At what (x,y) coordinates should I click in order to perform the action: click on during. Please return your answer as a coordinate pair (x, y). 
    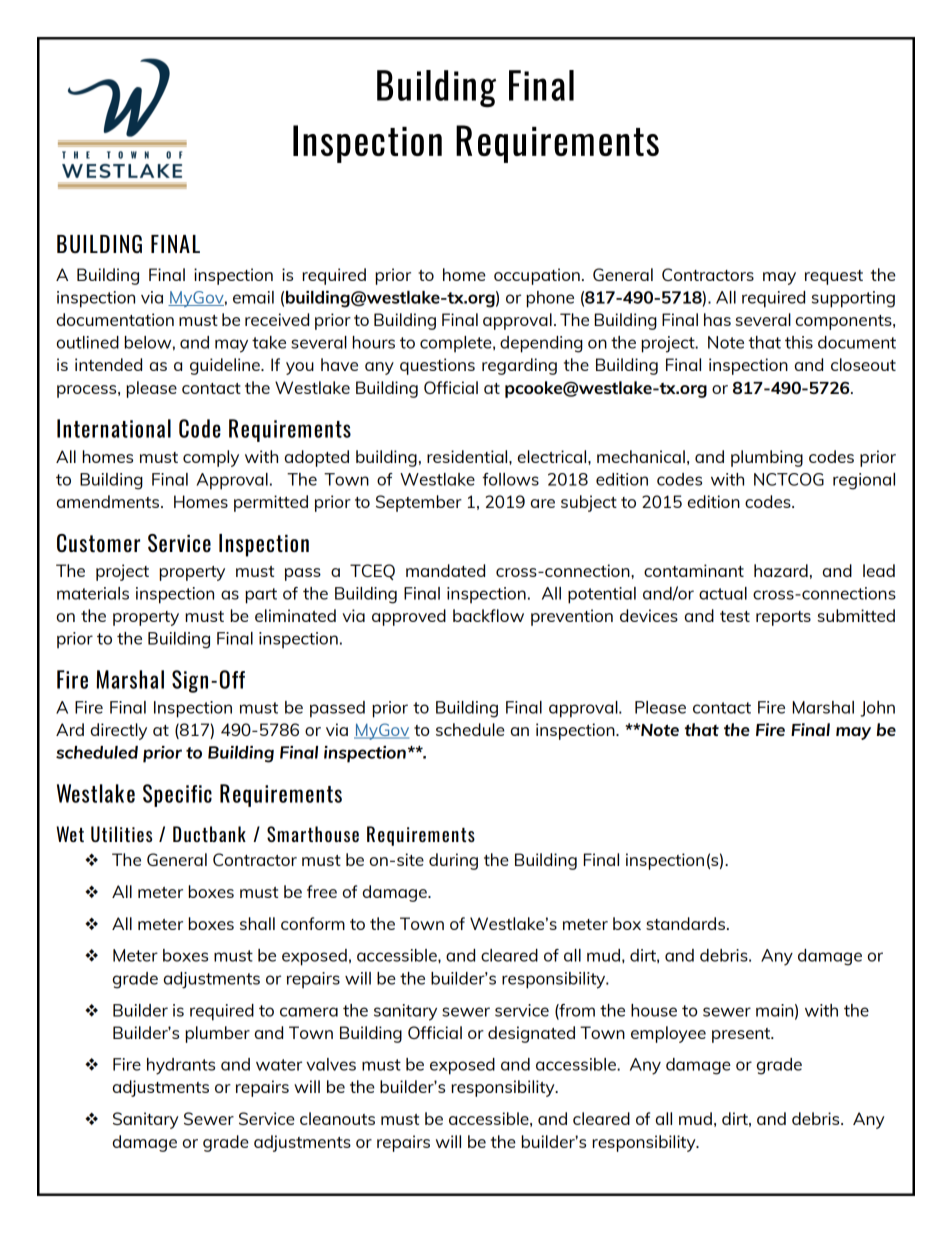
    Looking at the image, I should click on (453, 861).
